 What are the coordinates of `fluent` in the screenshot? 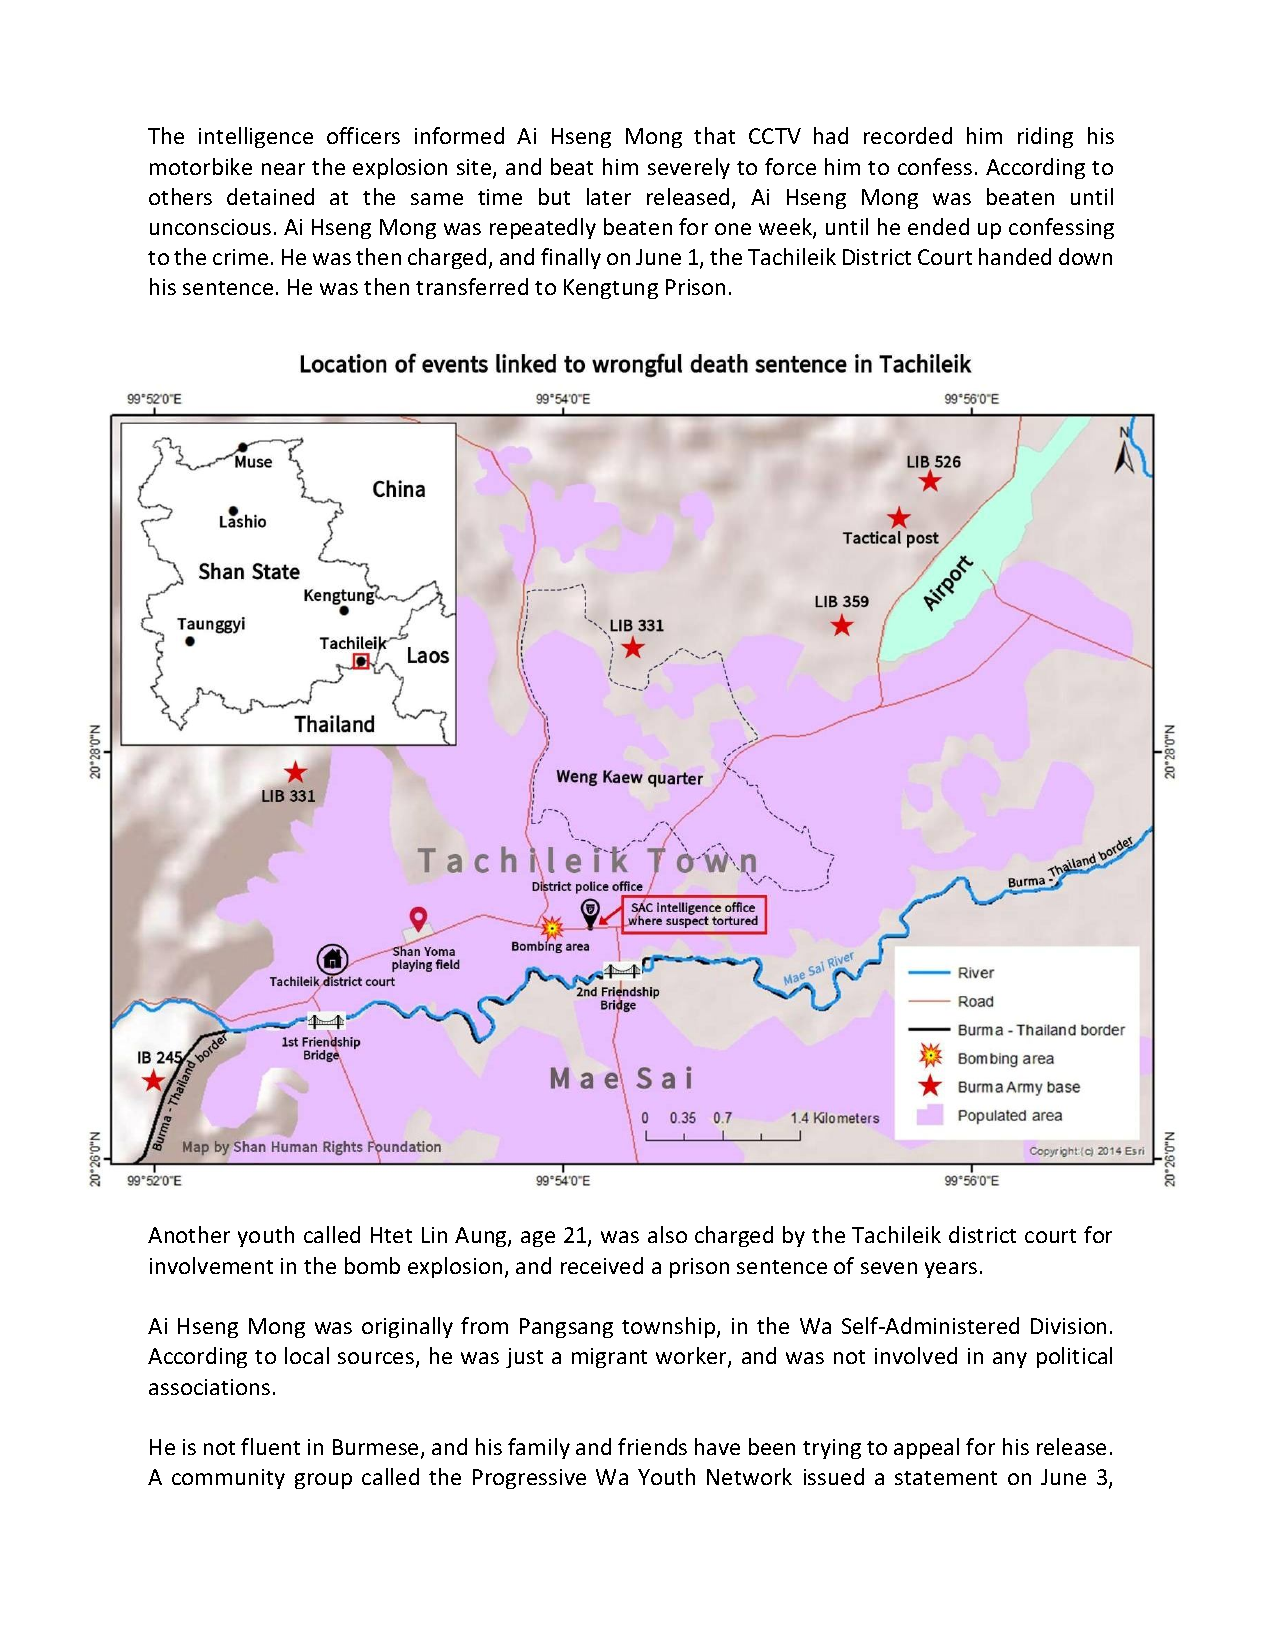 It's located at (270, 1446).
